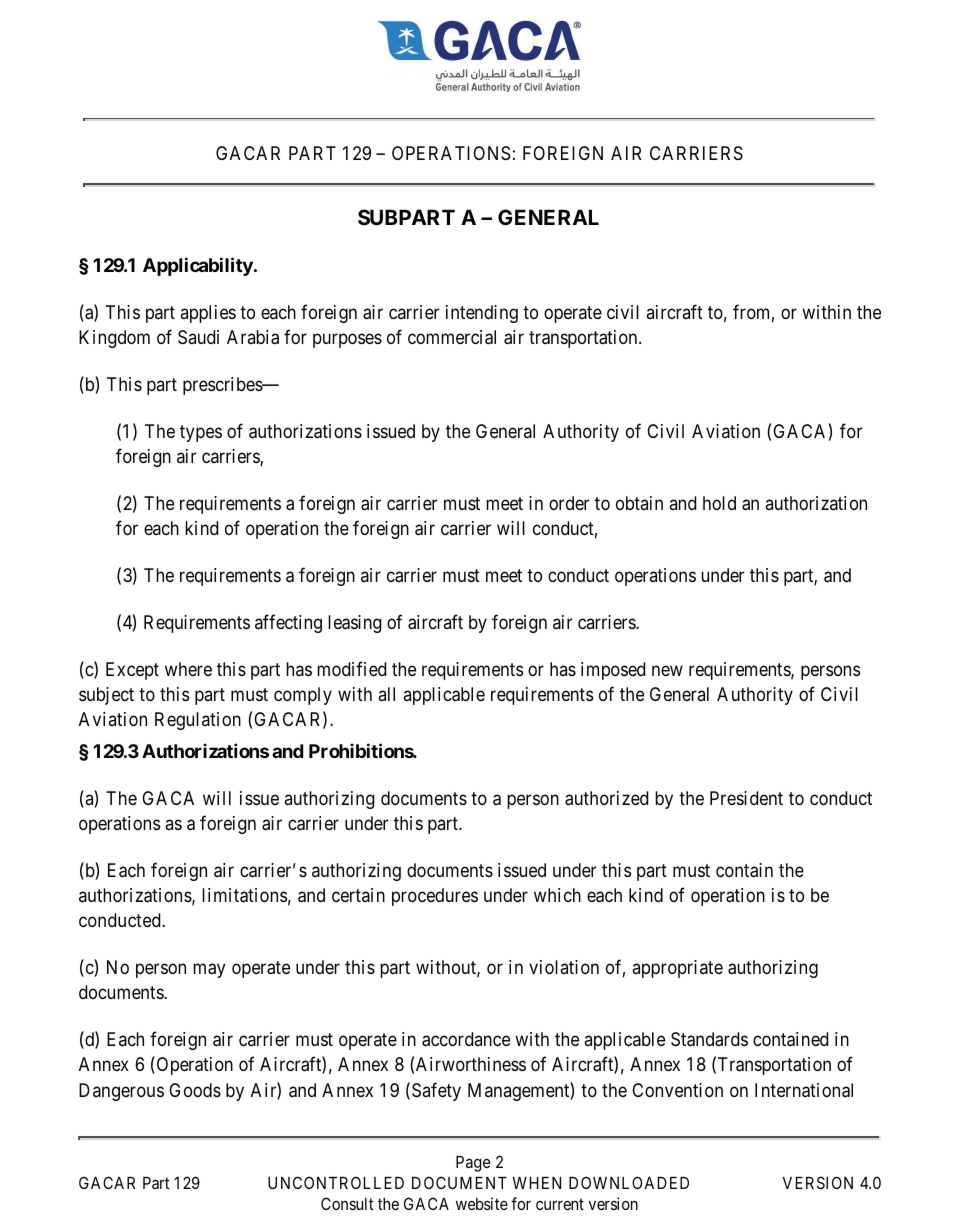 The width and height of the page is (959, 1232). I want to click on commercial, so click(452, 337).
